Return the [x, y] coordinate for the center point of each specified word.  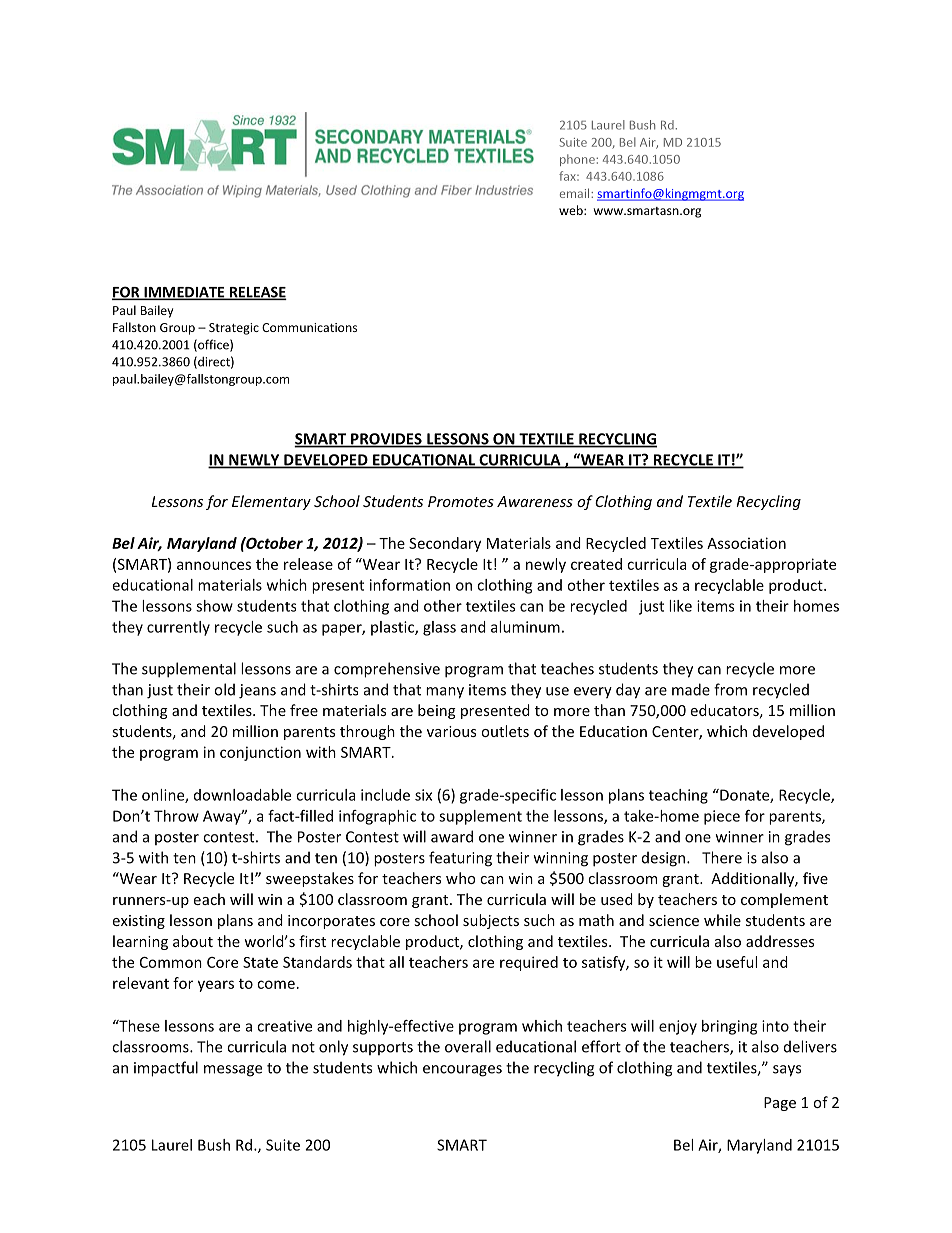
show [214, 606]
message [233, 1071]
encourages [462, 1071]
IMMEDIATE [184, 293]
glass [439, 628]
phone [578, 160]
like [680, 606]
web [572, 210]
